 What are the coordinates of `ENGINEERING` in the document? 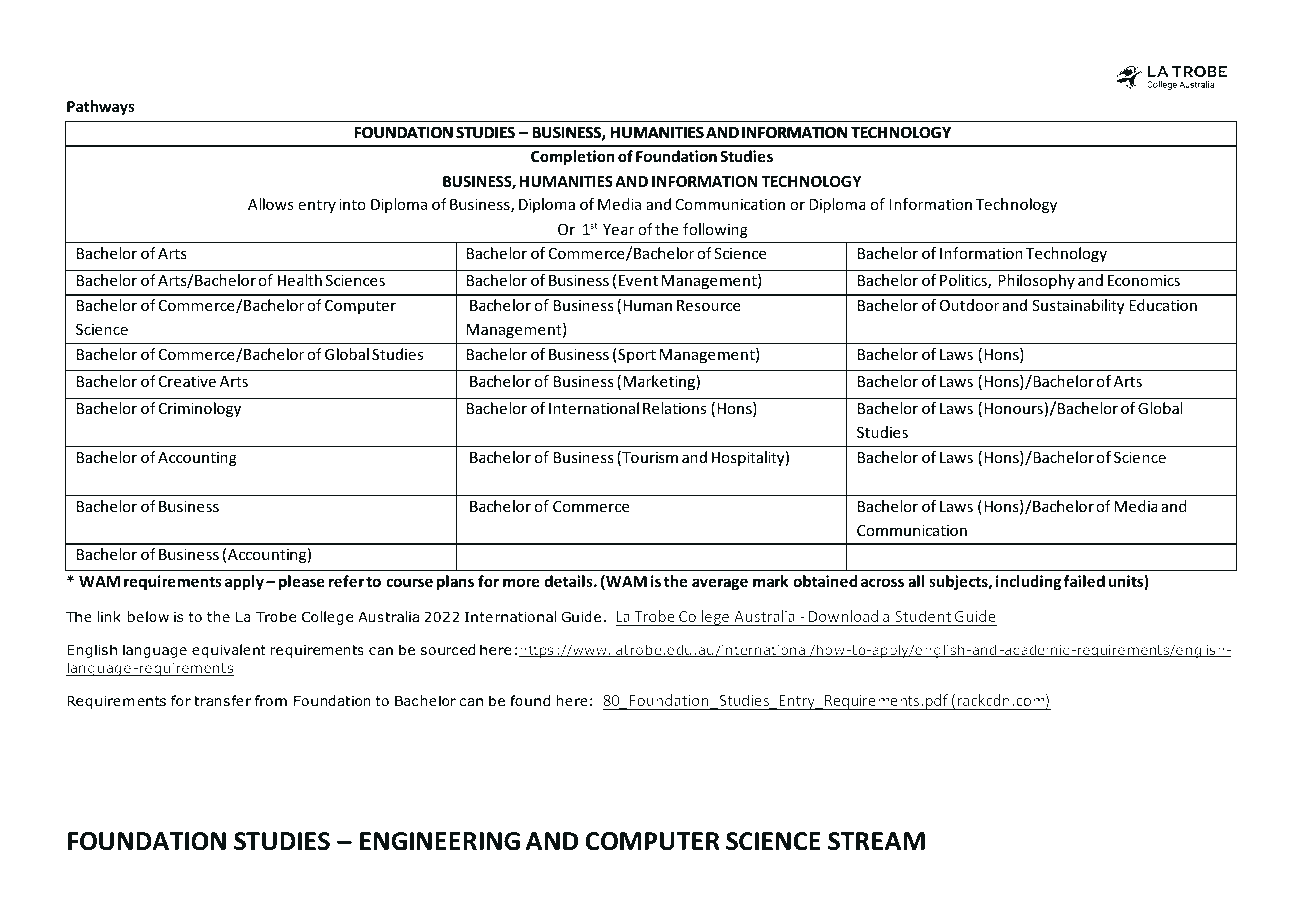 It's located at (440, 841).
